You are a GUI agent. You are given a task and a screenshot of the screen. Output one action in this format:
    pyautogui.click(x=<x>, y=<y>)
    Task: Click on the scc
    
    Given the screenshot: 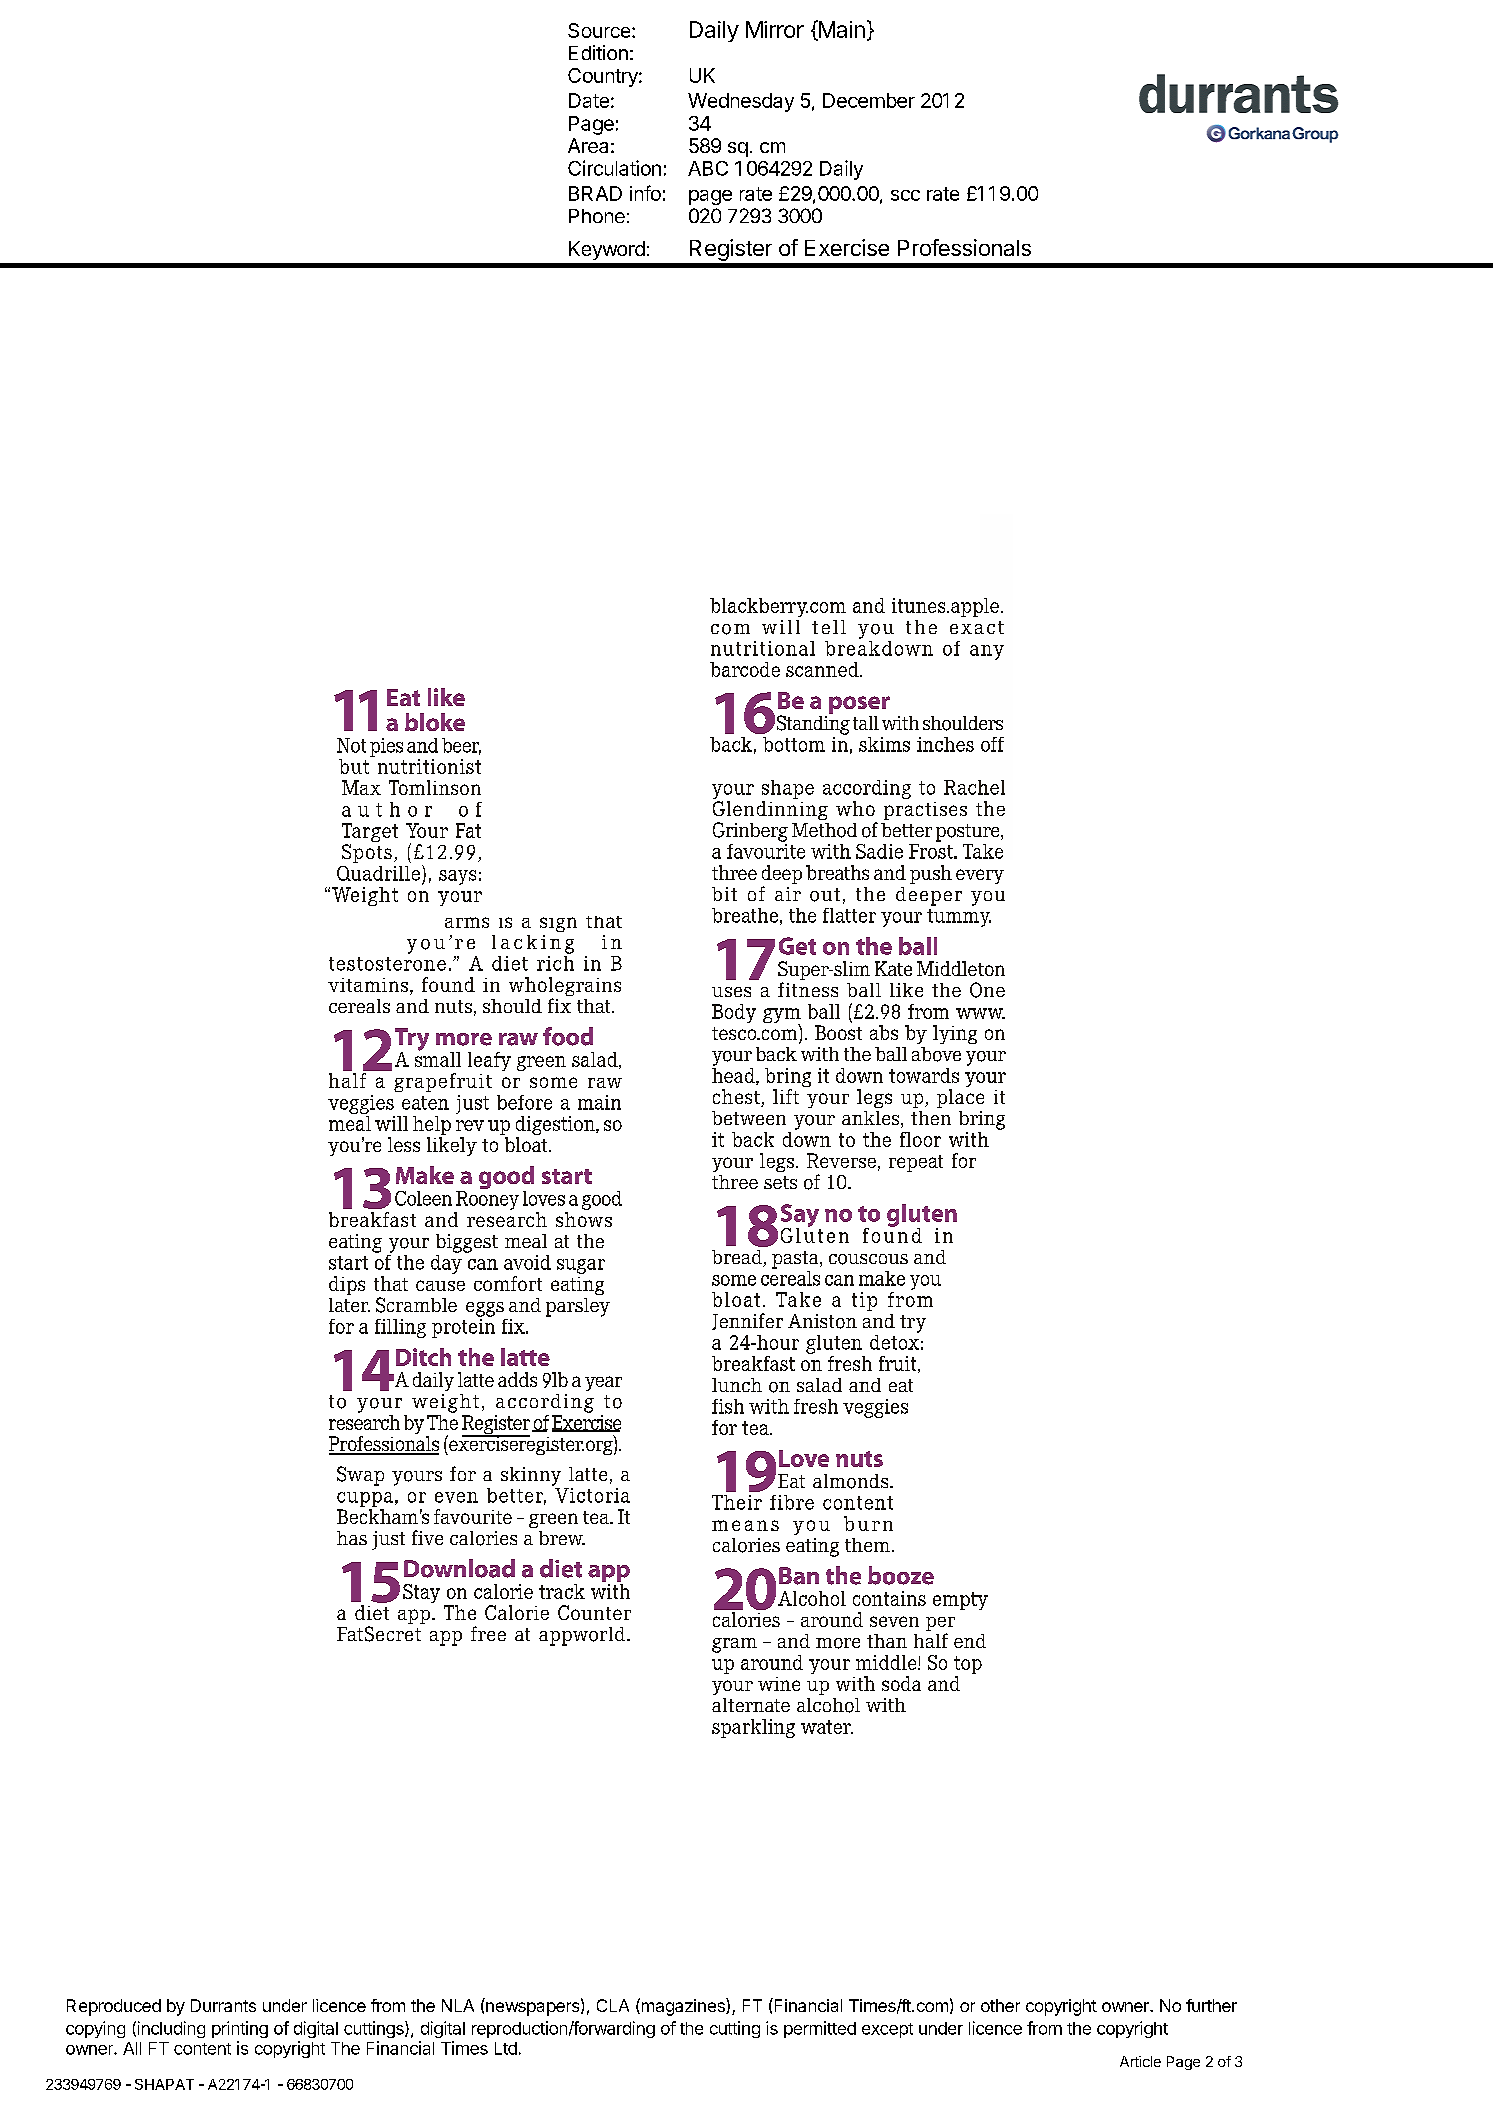 What is the action you would take?
    pyautogui.click(x=905, y=195)
